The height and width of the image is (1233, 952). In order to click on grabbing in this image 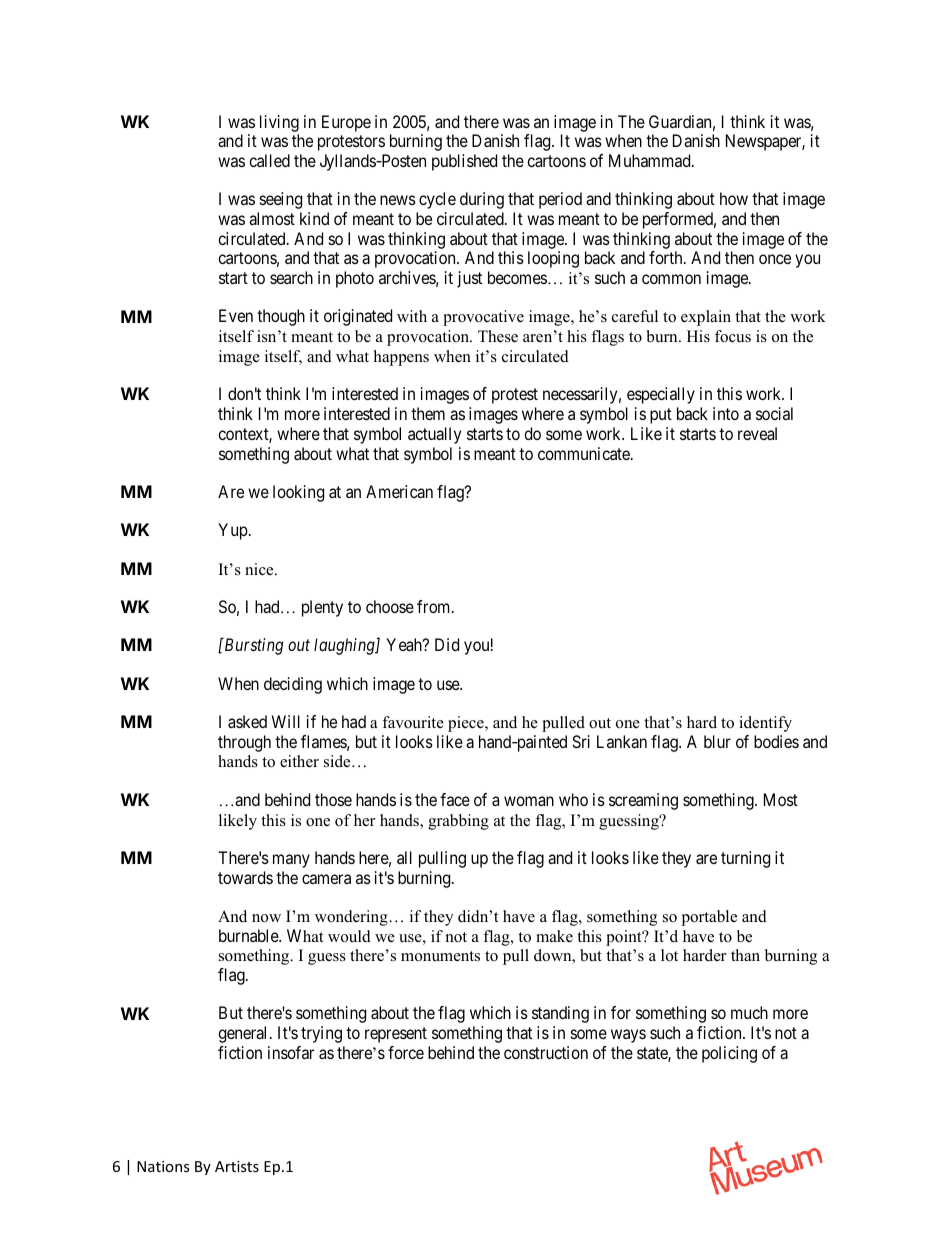, I will do `click(458, 822)`.
